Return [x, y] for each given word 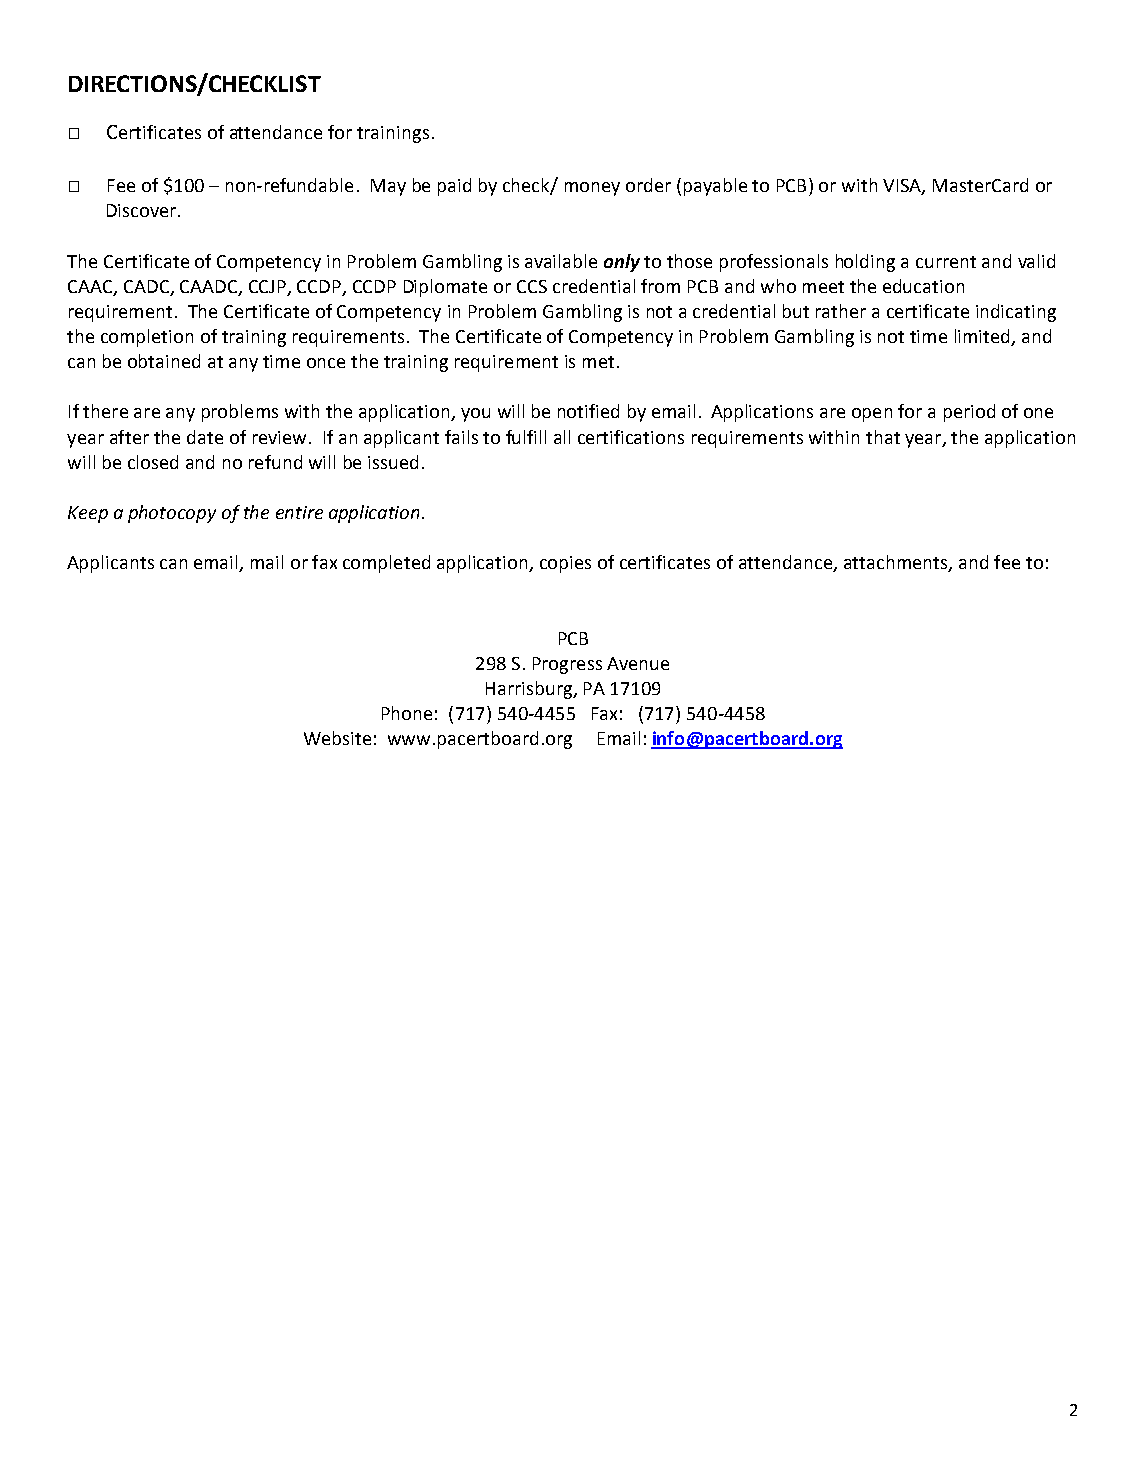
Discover [141, 210]
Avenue [638, 663]
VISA [903, 186]
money [592, 189]
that [883, 437]
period [969, 413]
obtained [164, 361]
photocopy [172, 514]
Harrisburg [530, 690]
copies [565, 564]
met [598, 362]
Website [337, 738]
